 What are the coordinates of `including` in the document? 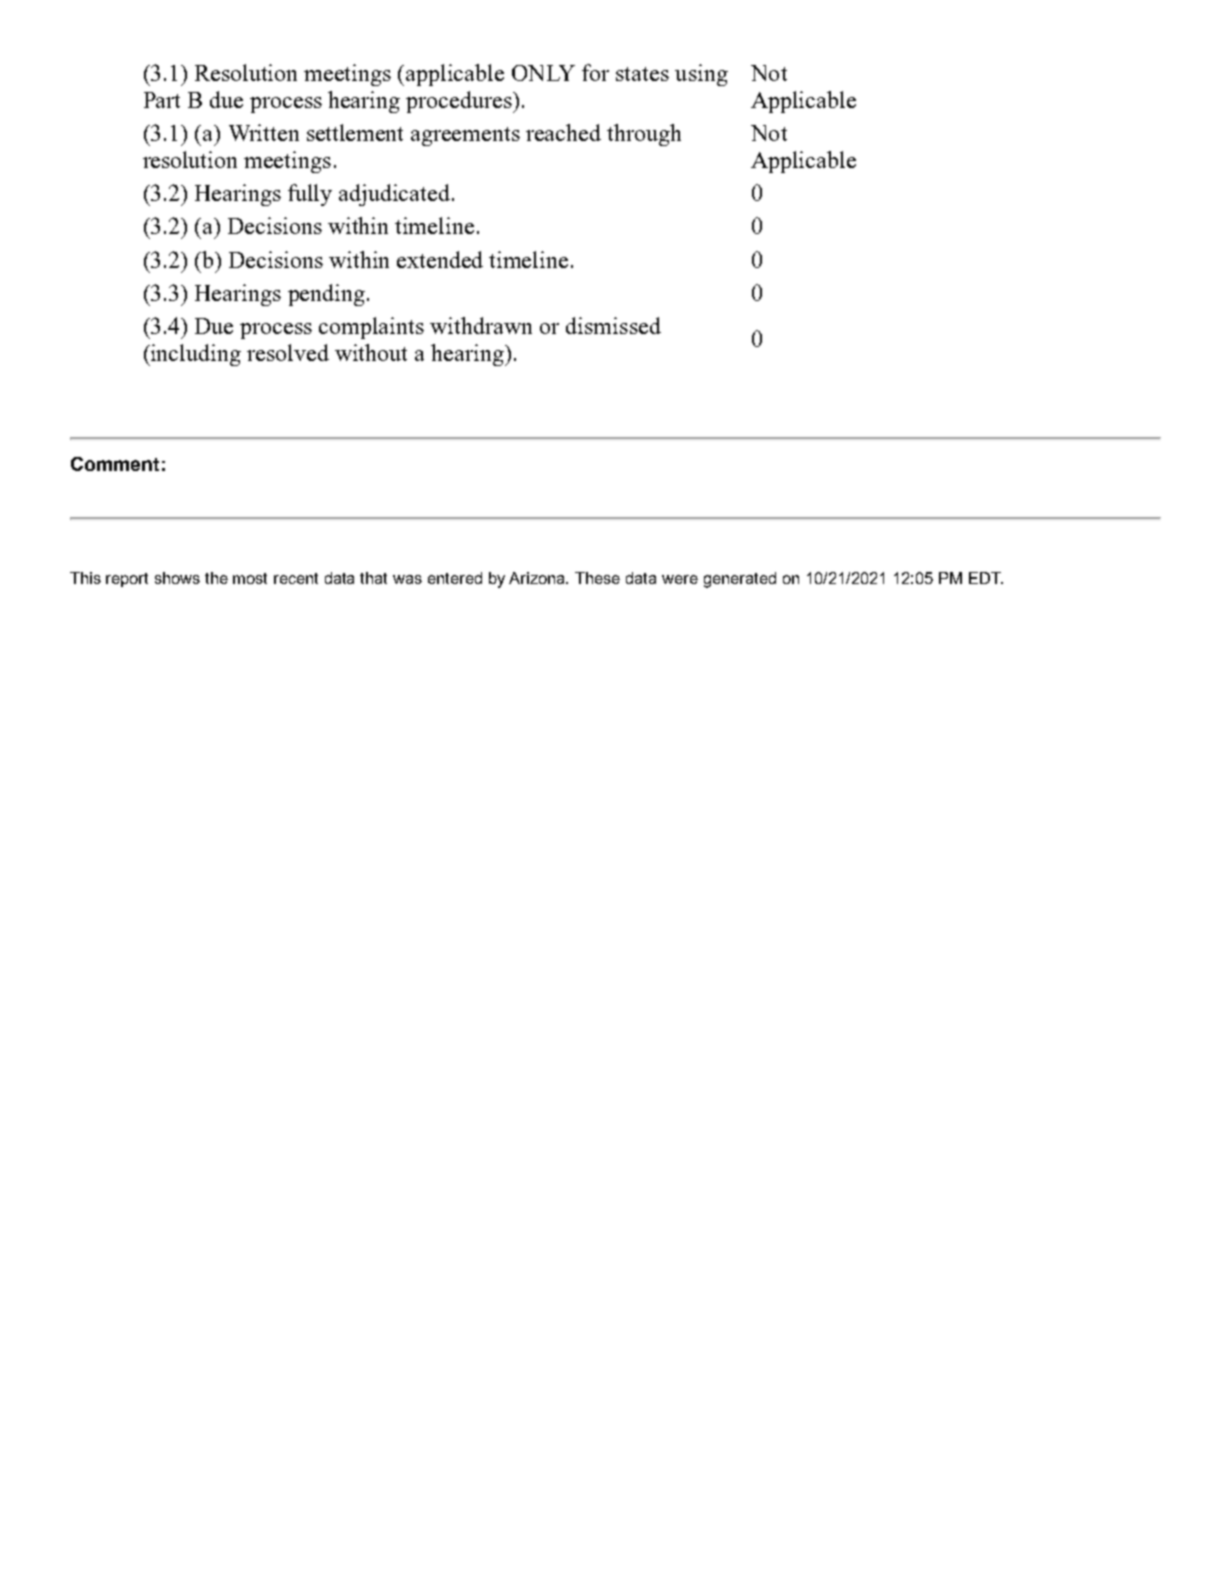 It's located at (195, 355).
